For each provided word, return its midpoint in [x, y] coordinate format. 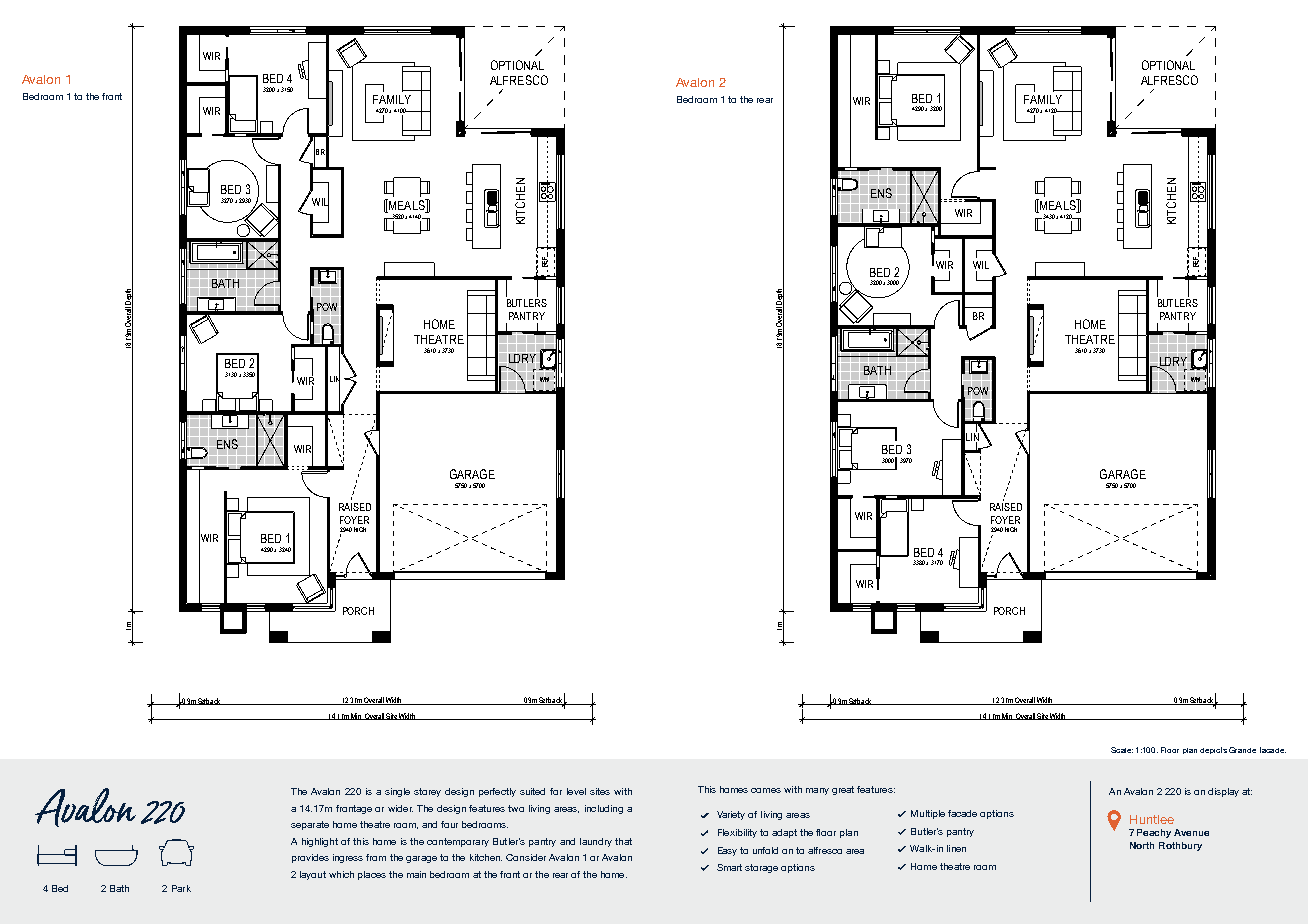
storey [427, 792]
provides [310, 858]
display [1223, 792]
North [1142, 845]
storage [761, 868]
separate [310, 825]
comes [766, 790]
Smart [729, 867]
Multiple [928, 814]
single [397, 792]
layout [313, 875]
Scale [1122, 750]
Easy [727, 851]
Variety [731, 815]
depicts [1213, 750]
